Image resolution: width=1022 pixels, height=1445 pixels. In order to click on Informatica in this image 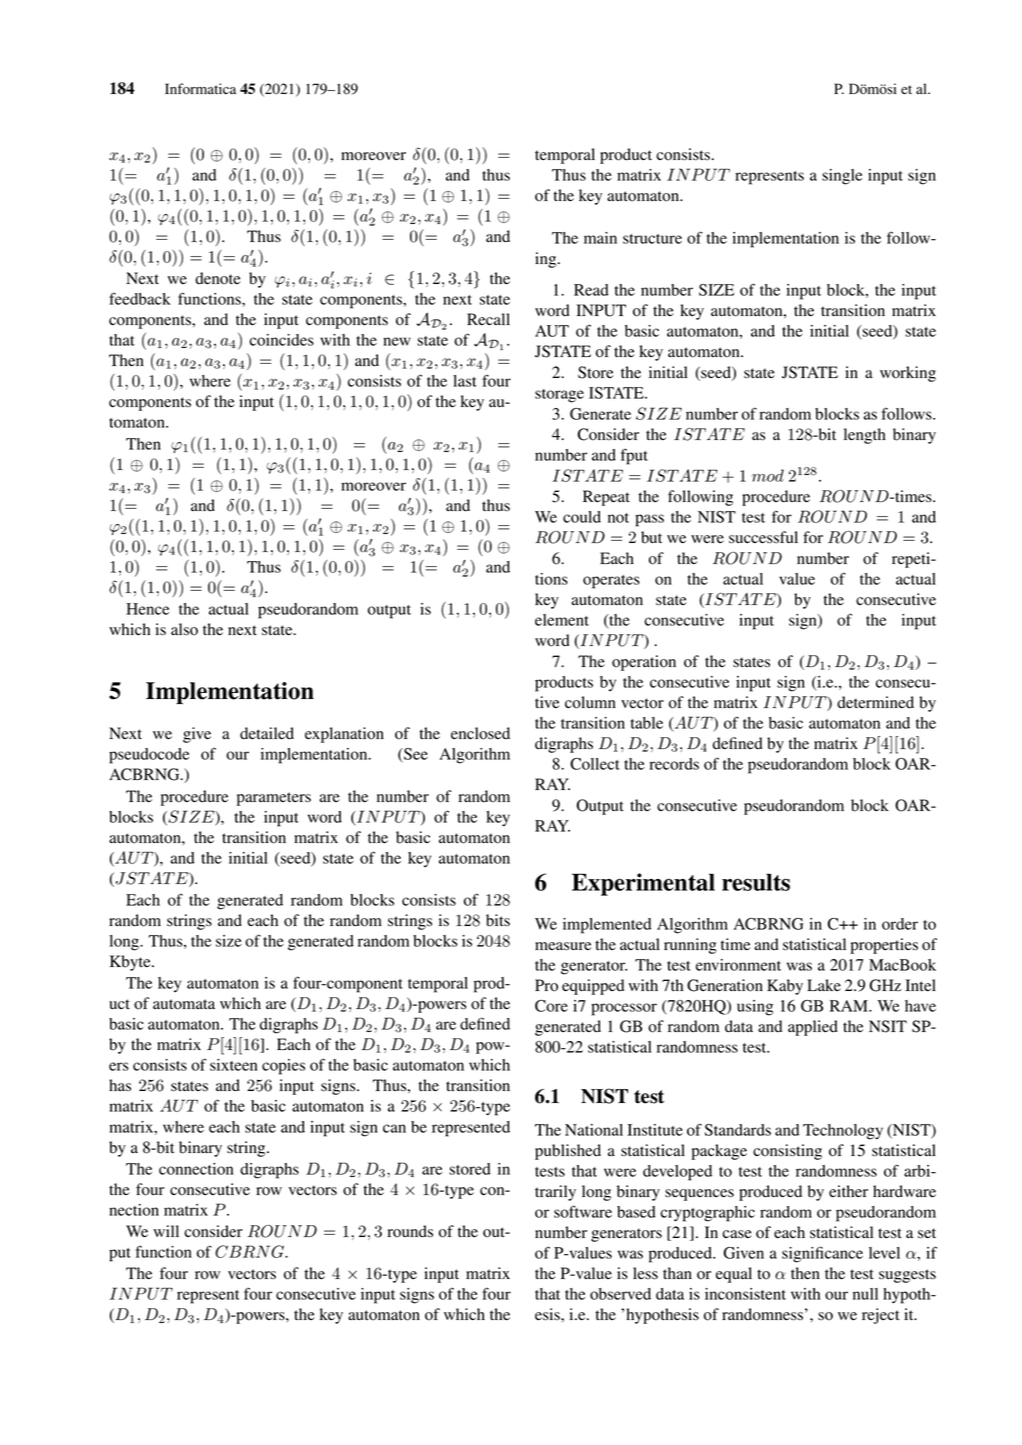, I will do `click(200, 89)`.
